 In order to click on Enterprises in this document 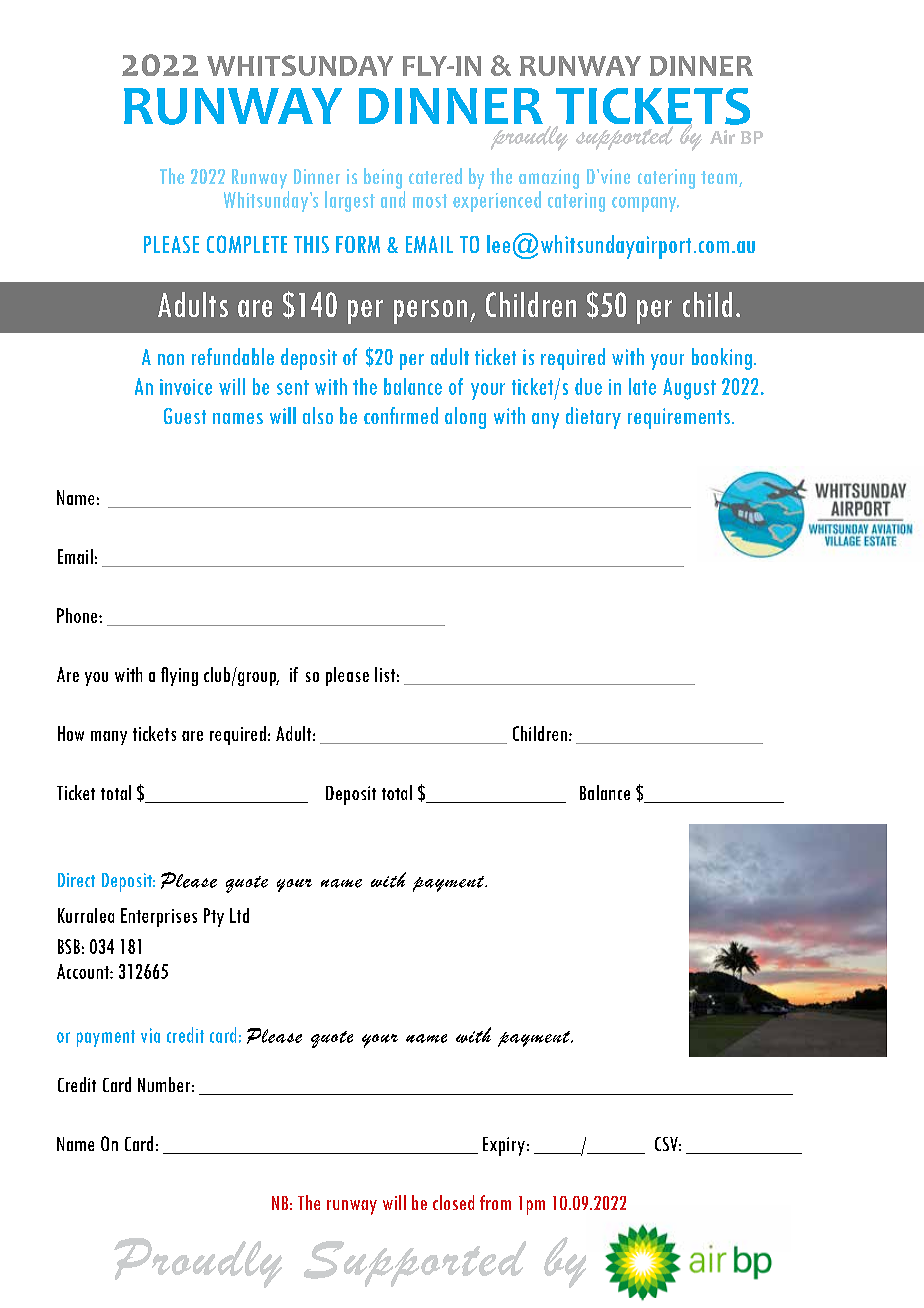, I will do `click(159, 917)`.
